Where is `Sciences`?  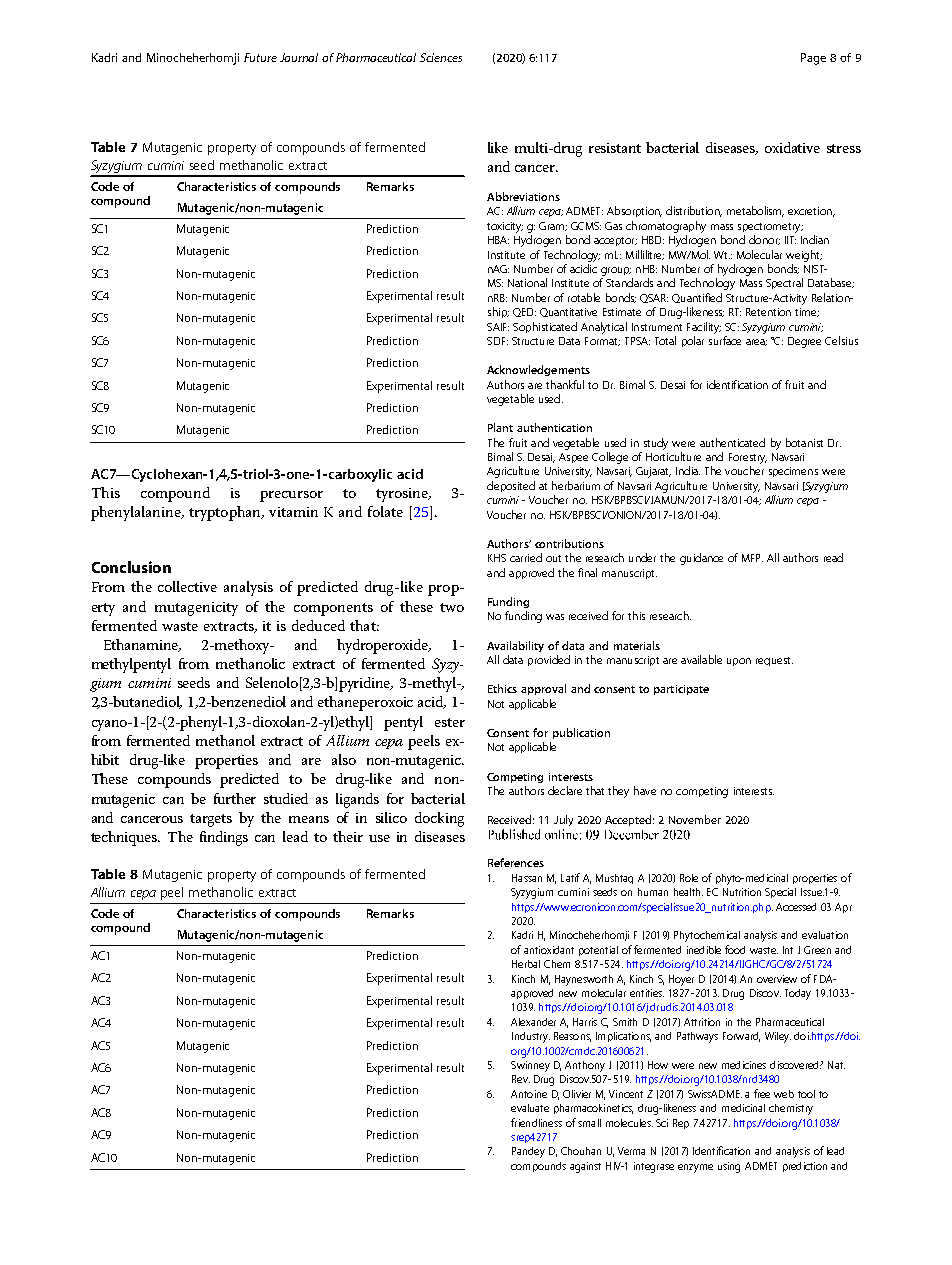 Sciences is located at coordinates (441, 57).
